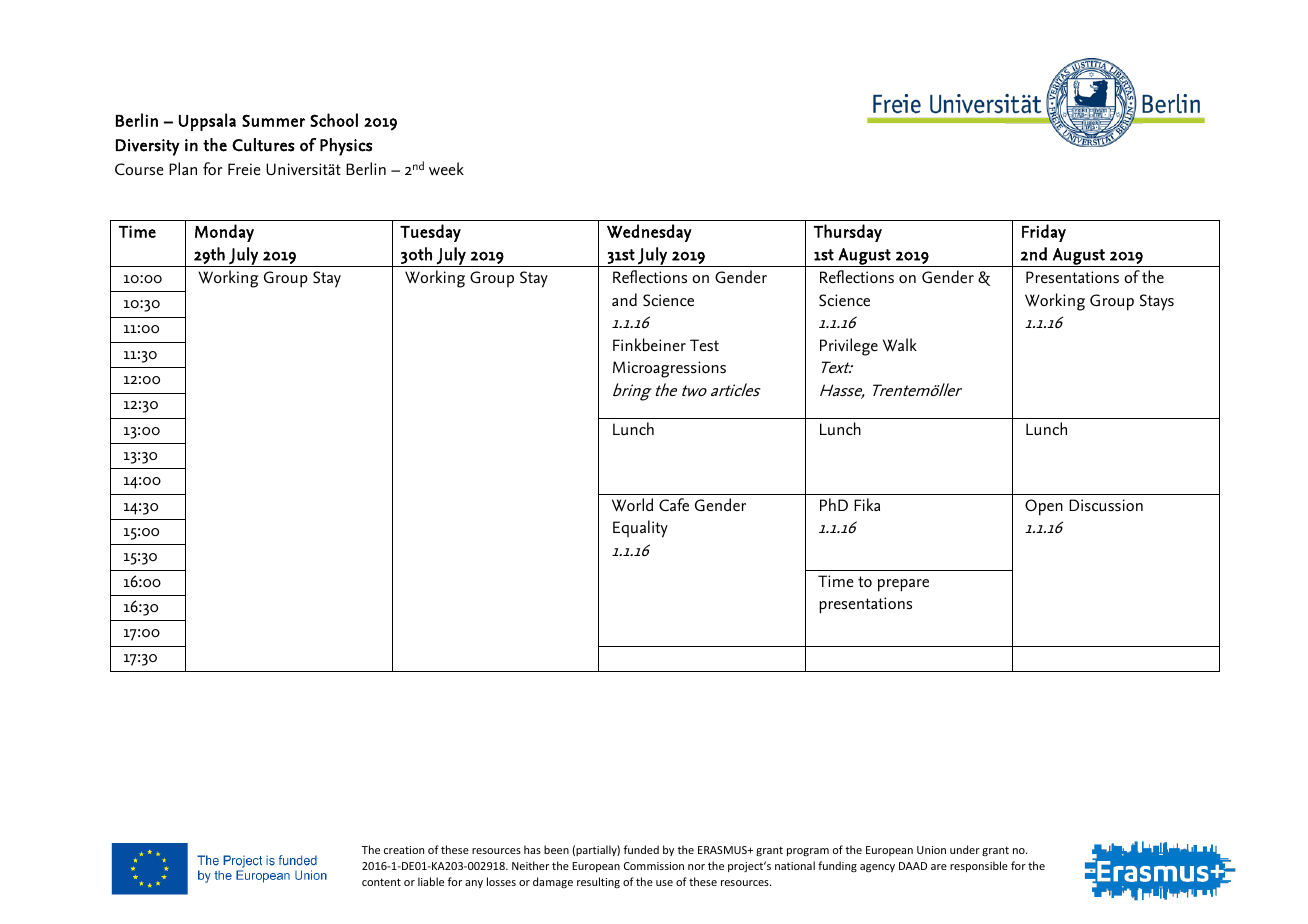 This document has width=1308, height=924. I want to click on content, so click(381, 882).
